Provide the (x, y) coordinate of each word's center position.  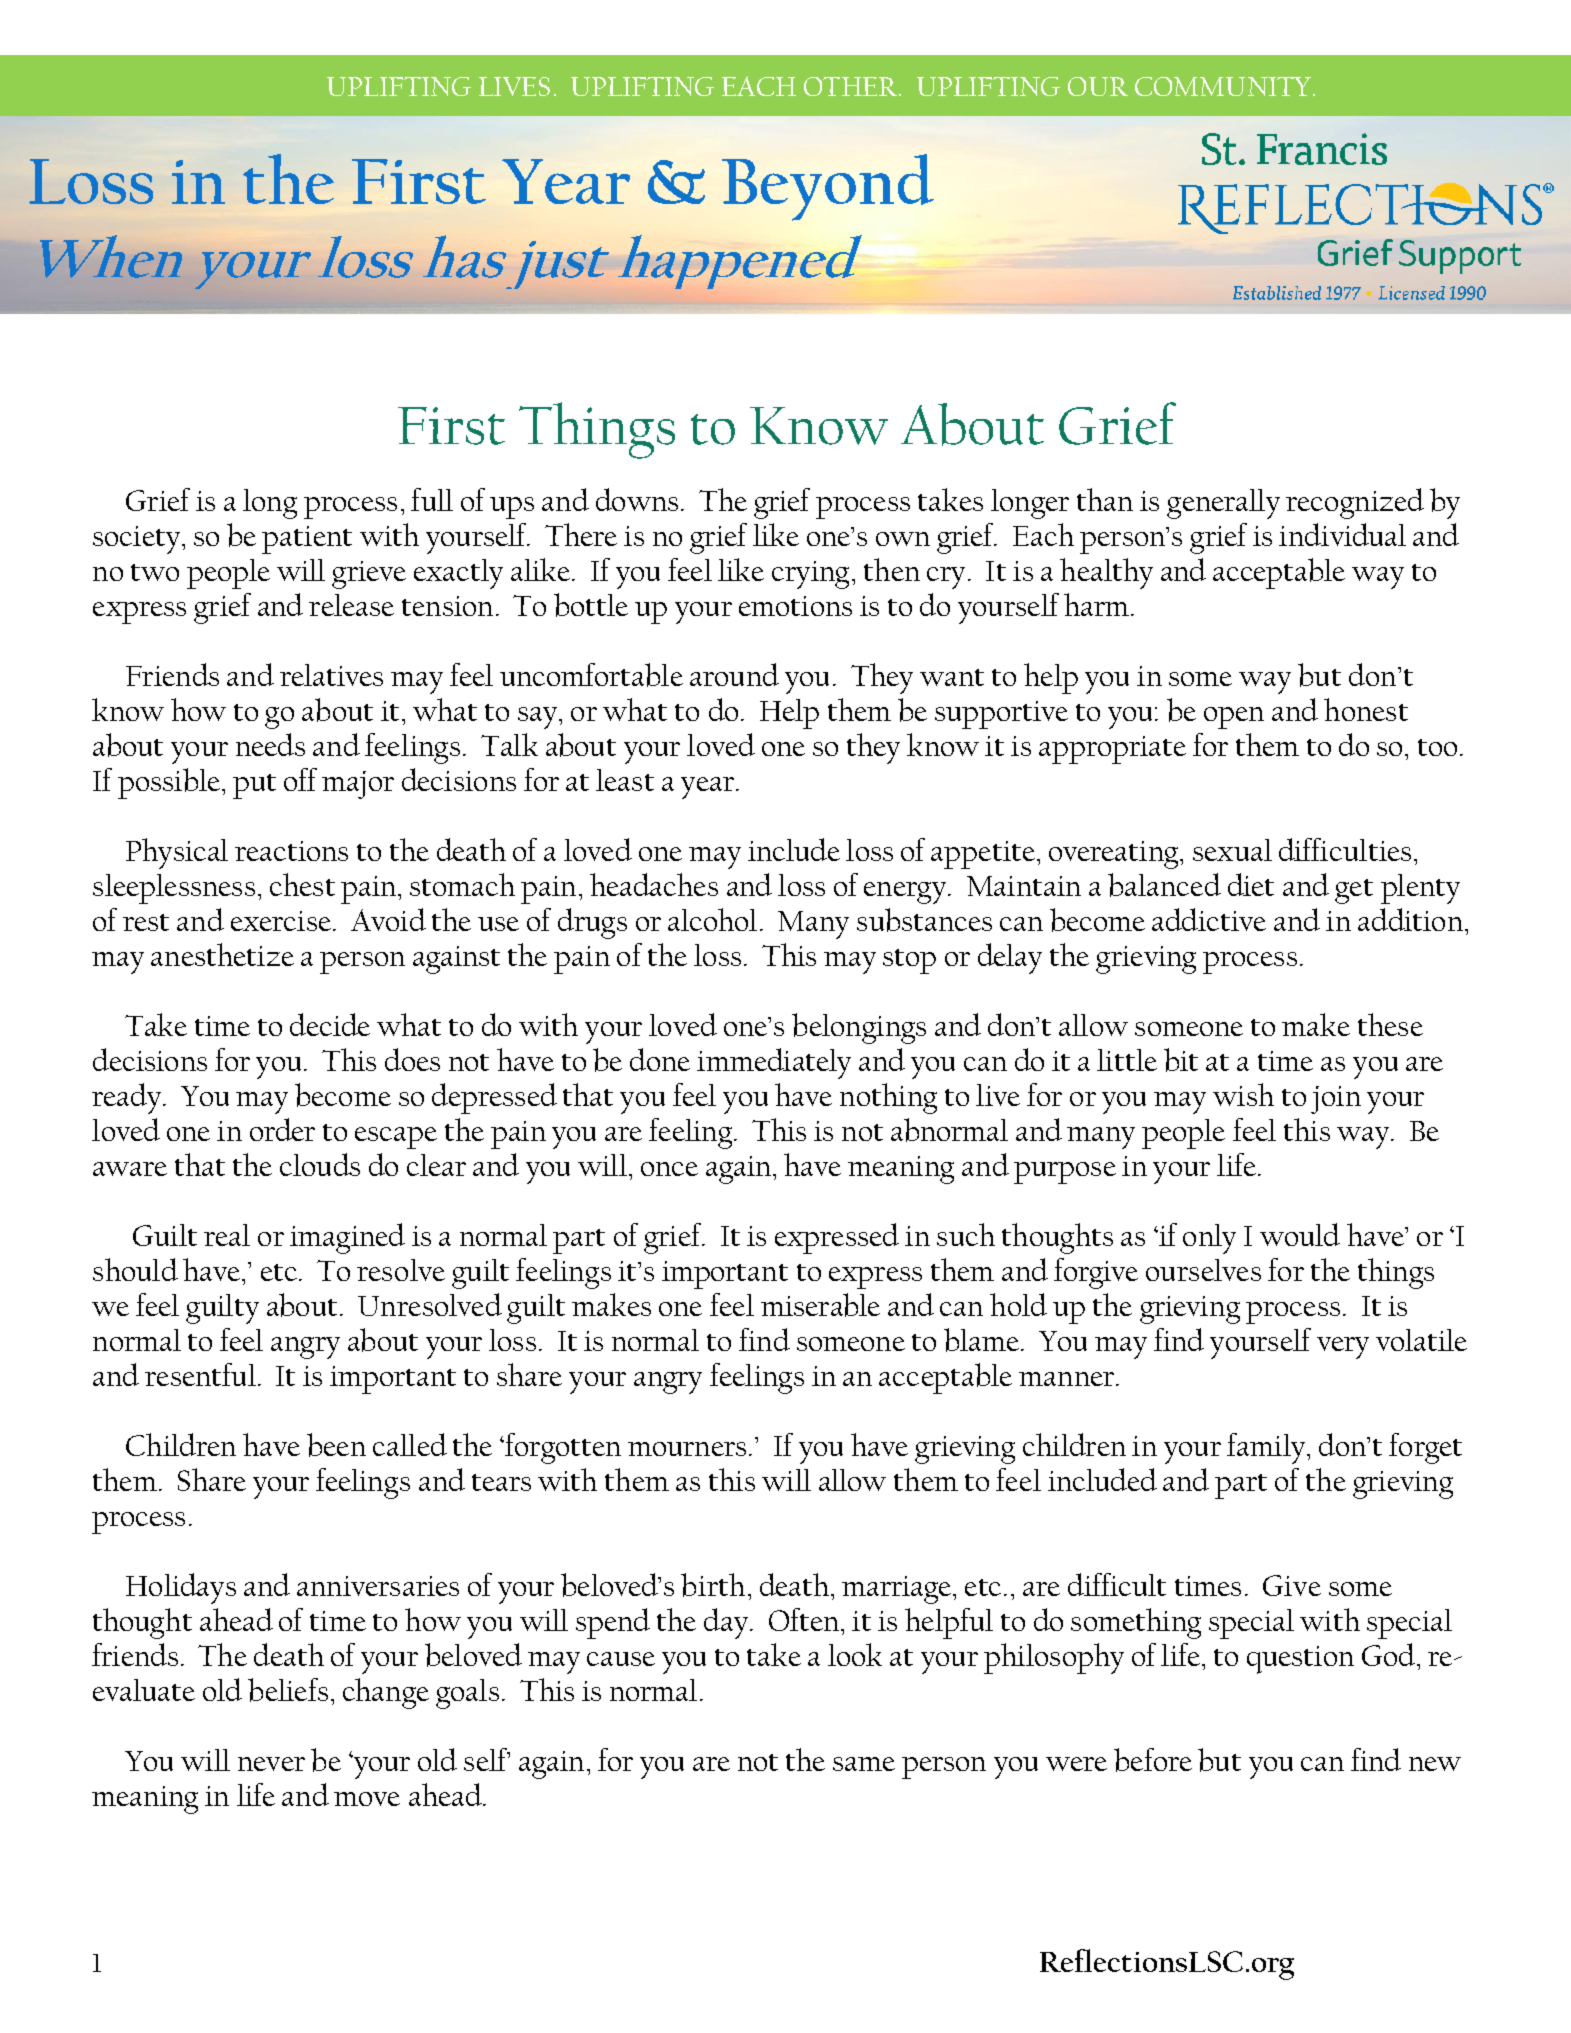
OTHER (852, 86)
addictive (1209, 919)
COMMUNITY (1223, 86)
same (864, 1764)
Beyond (828, 187)
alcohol (712, 919)
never (271, 1764)
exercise (281, 921)
